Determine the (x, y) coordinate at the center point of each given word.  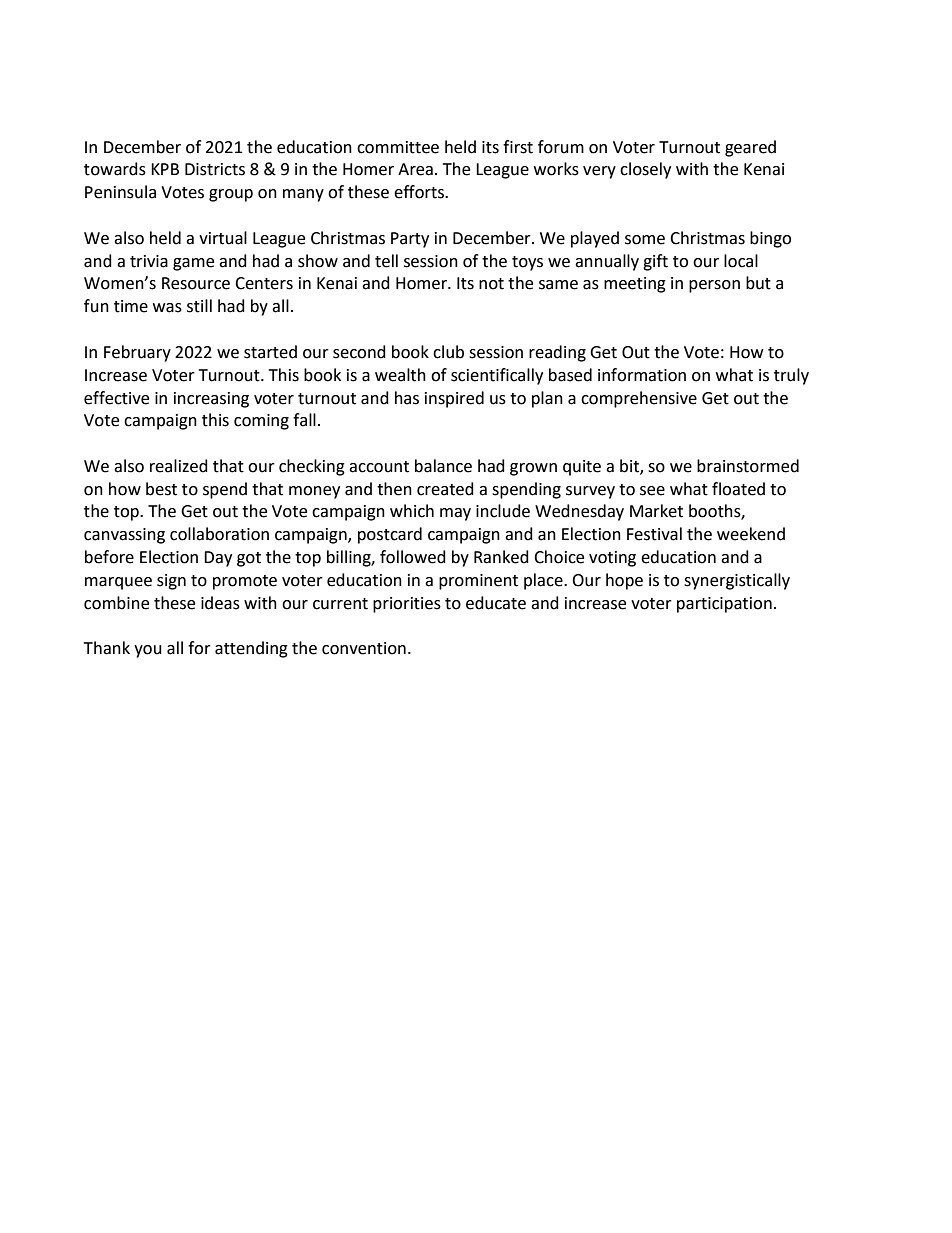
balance (443, 466)
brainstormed (748, 466)
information (642, 375)
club (448, 352)
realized (179, 466)
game (193, 264)
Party (410, 240)
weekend (751, 534)
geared (750, 148)
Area (415, 169)
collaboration (219, 534)
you (148, 651)
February (137, 353)
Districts (215, 169)
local (741, 261)
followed (413, 557)
